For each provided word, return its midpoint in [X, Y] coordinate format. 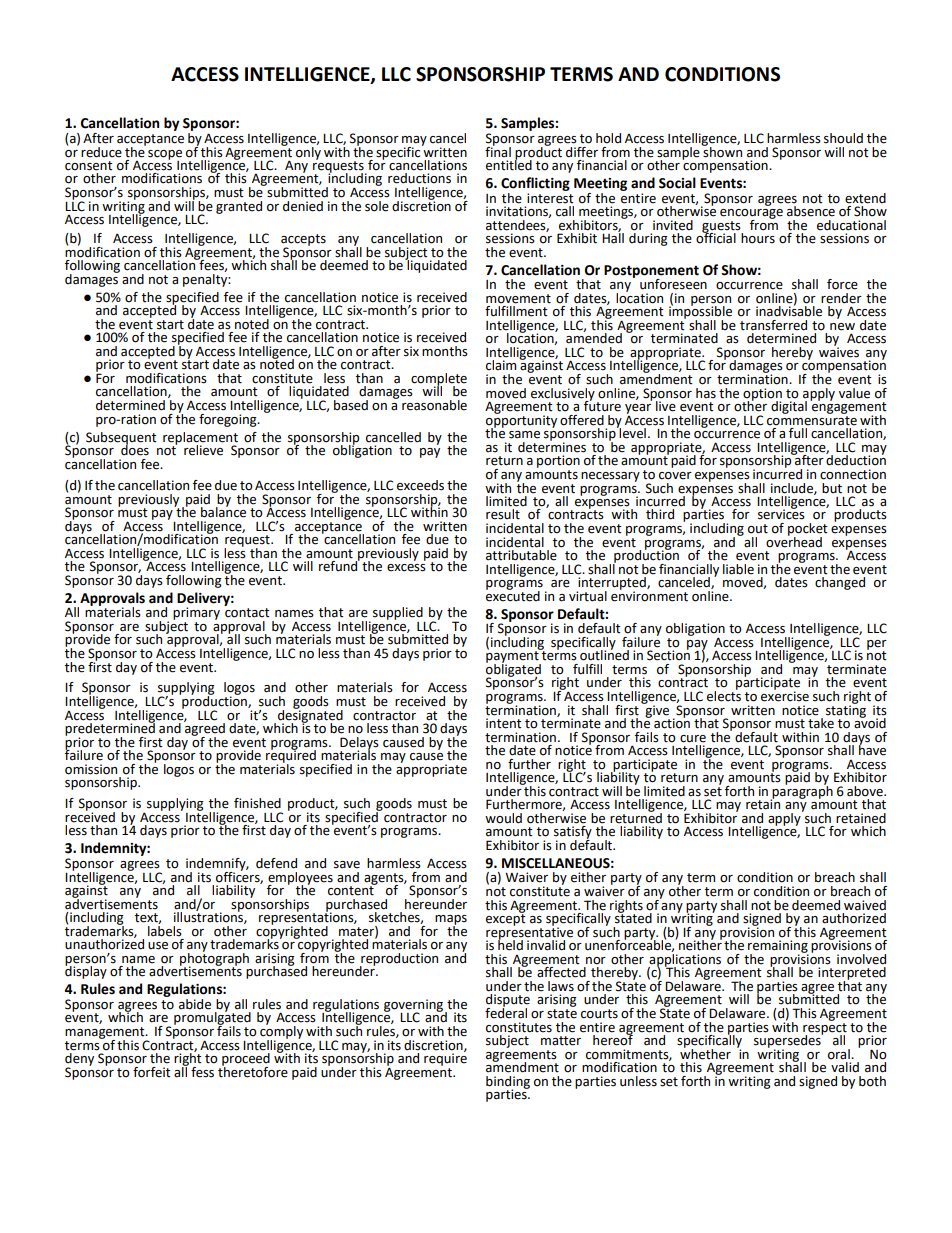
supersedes [788, 1041]
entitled [509, 164]
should [843, 138]
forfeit [152, 1072]
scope [165, 156]
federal [506, 1012]
